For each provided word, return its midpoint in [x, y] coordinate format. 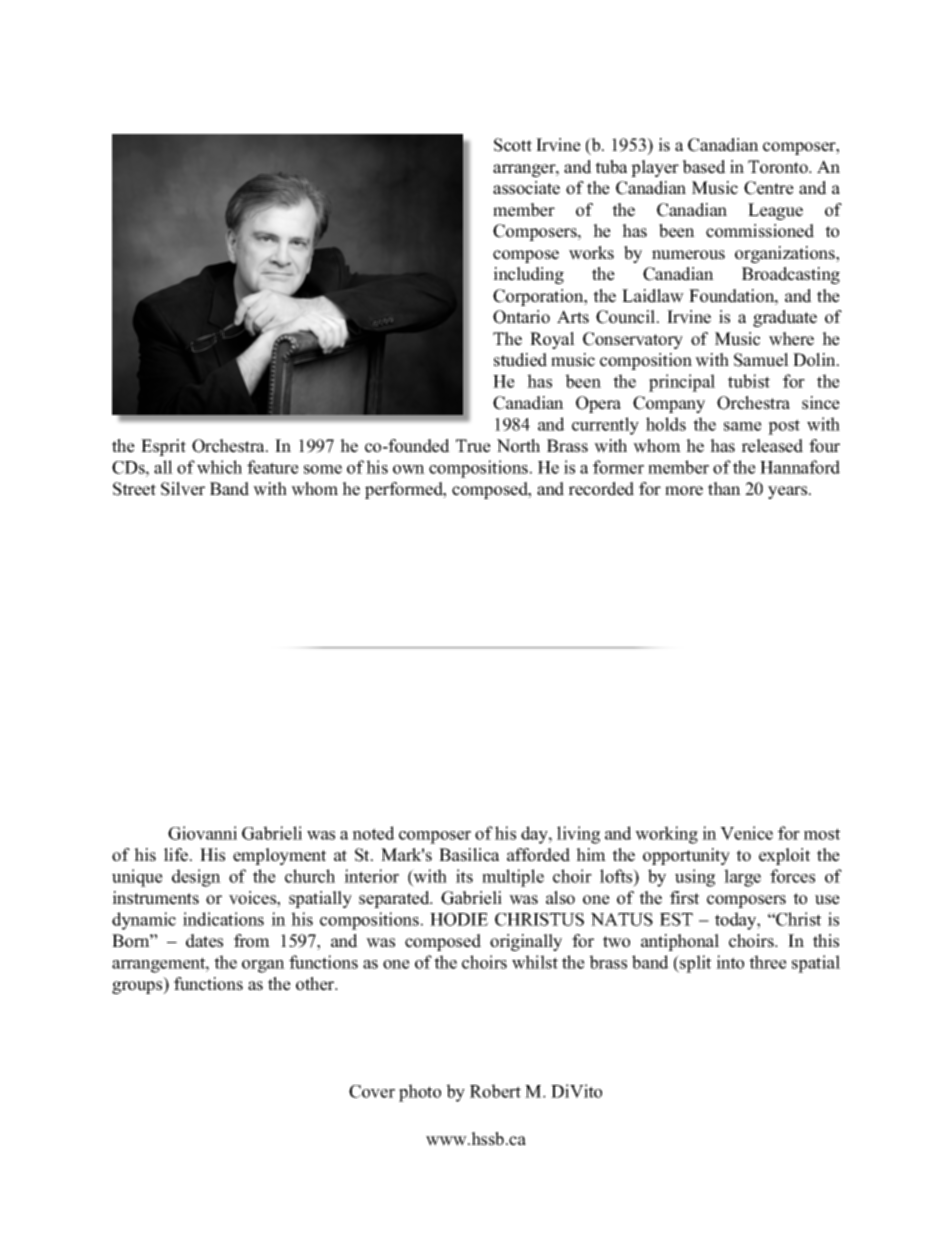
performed [405, 490]
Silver [183, 489]
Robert [495, 1091]
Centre [769, 188]
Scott [513, 145]
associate [526, 188]
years [789, 492]
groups [138, 987]
